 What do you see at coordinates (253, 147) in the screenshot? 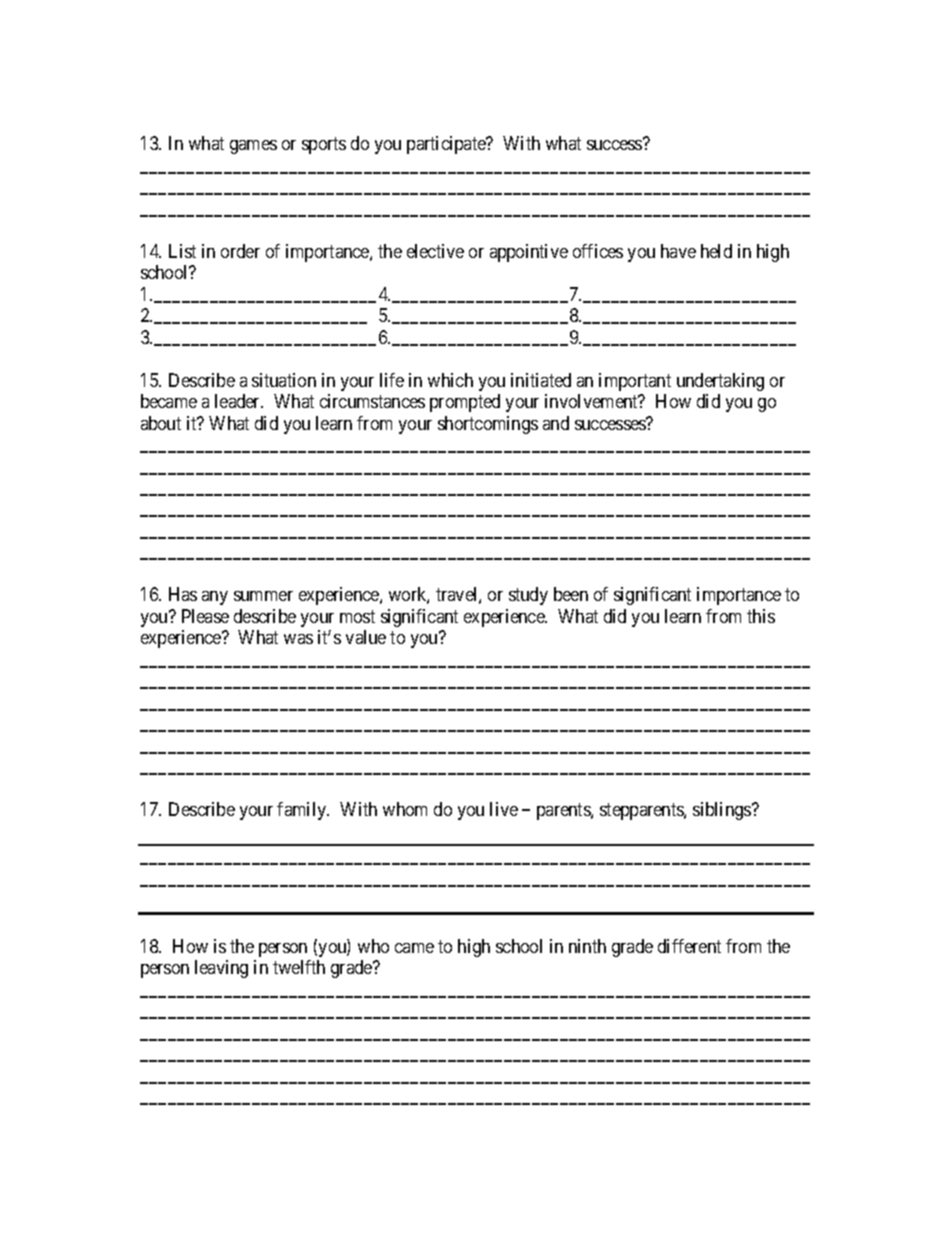
I see `games` at bounding box center [253, 147].
